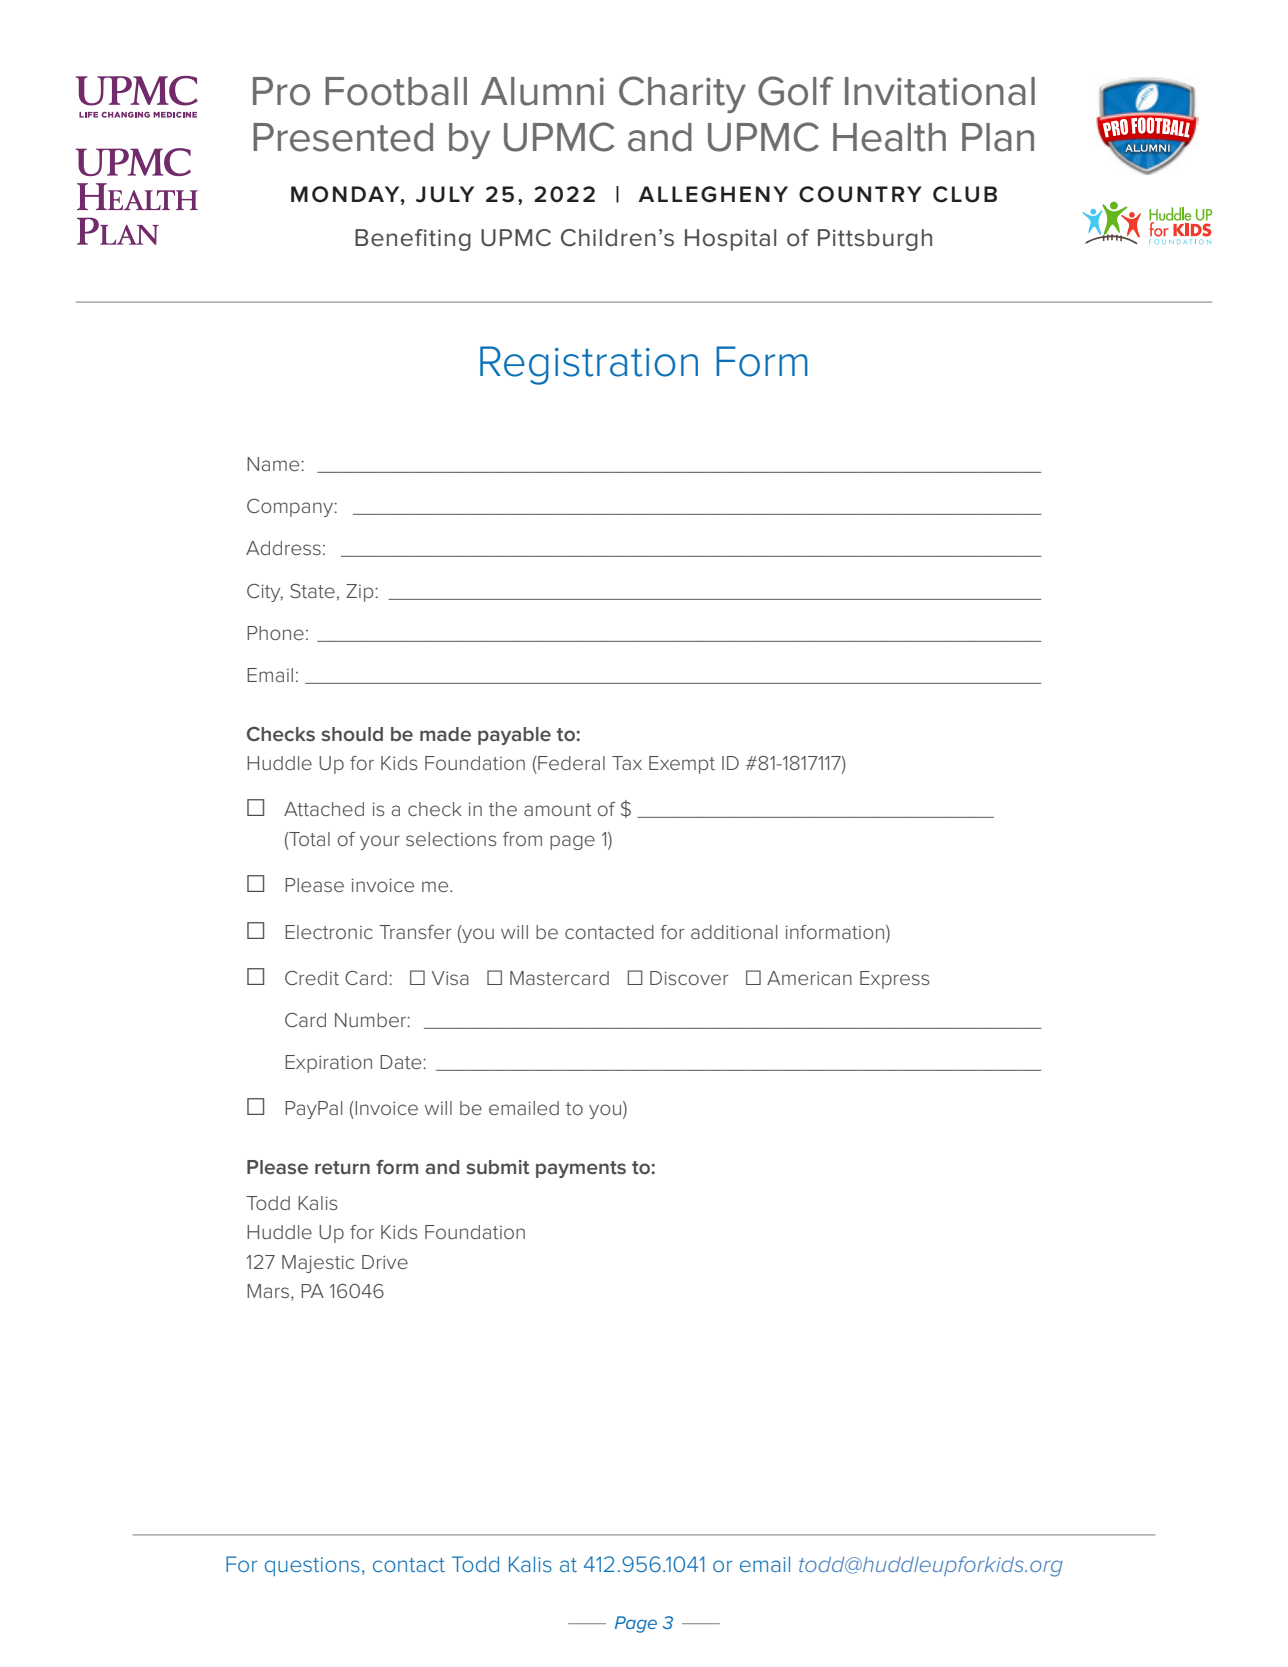 This image has height=1667, width=1288. I want to click on Expiration, so click(328, 1064).
